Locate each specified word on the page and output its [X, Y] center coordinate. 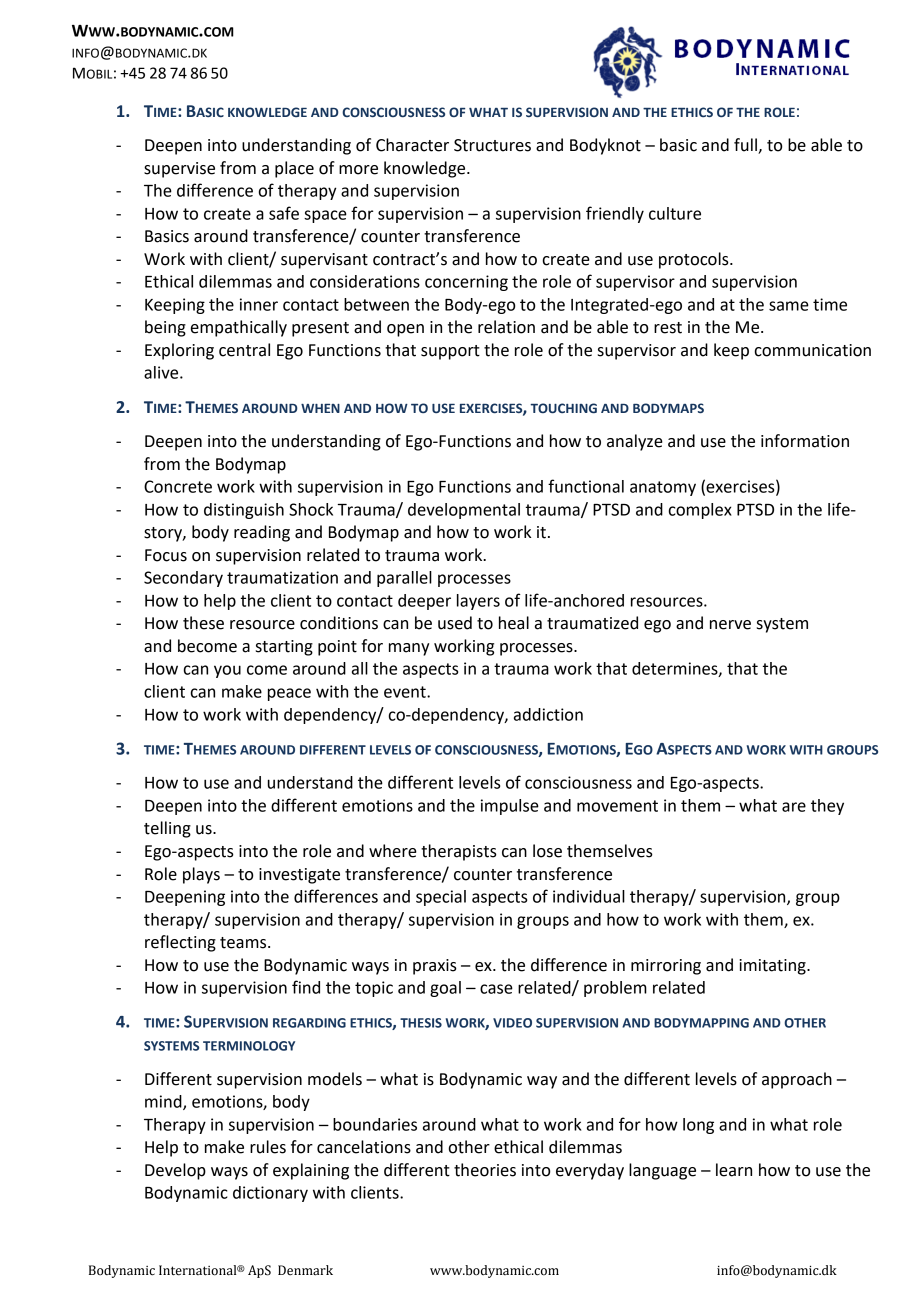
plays [201, 875]
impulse [510, 807]
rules [268, 1147]
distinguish [244, 511]
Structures [492, 145]
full [746, 146]
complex [700, 511]
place [294, 169]
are [794, 807]
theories [485, 1170]
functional [586, 486]
